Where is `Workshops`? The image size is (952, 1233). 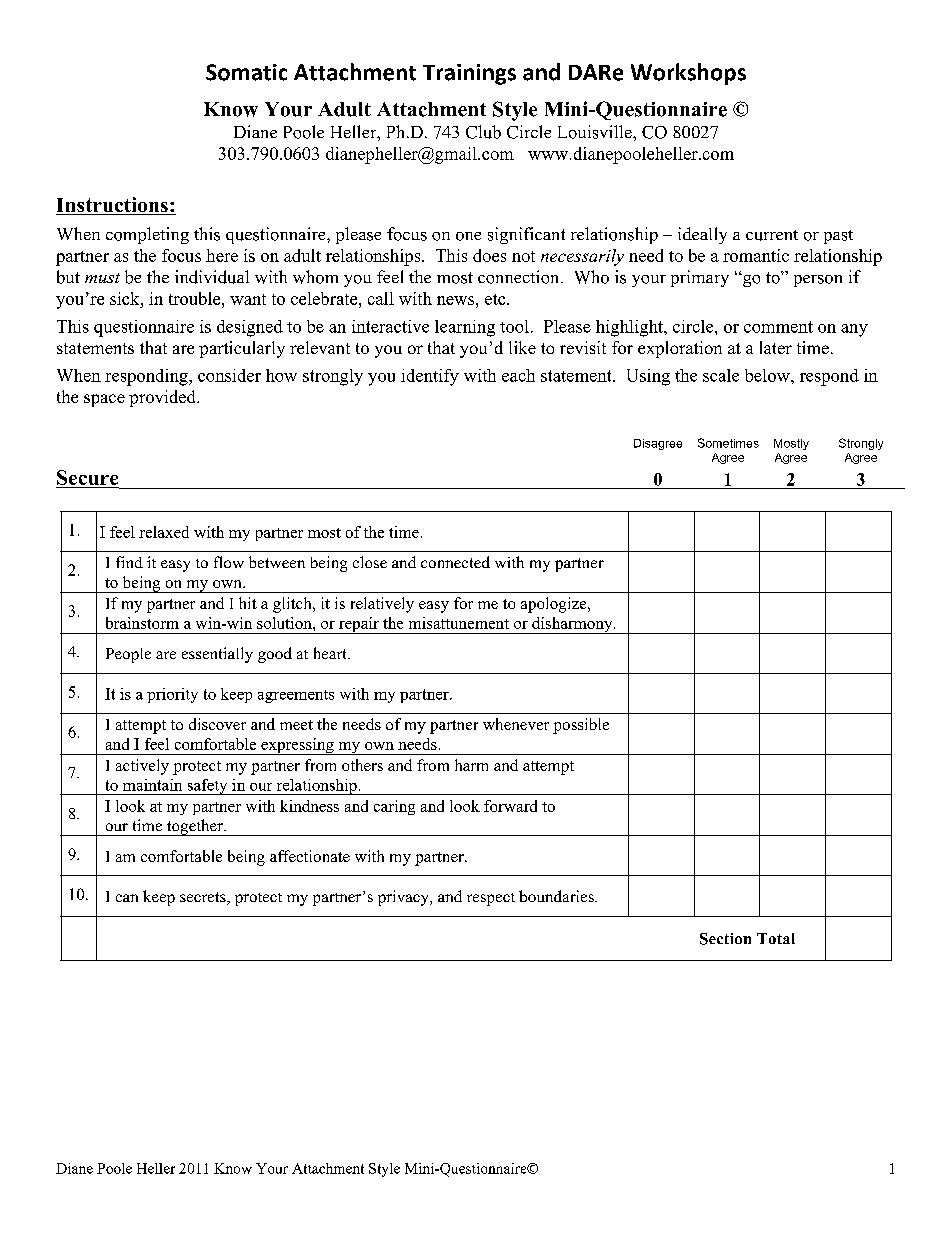
Workshops is located at coordinates (688, 74).
